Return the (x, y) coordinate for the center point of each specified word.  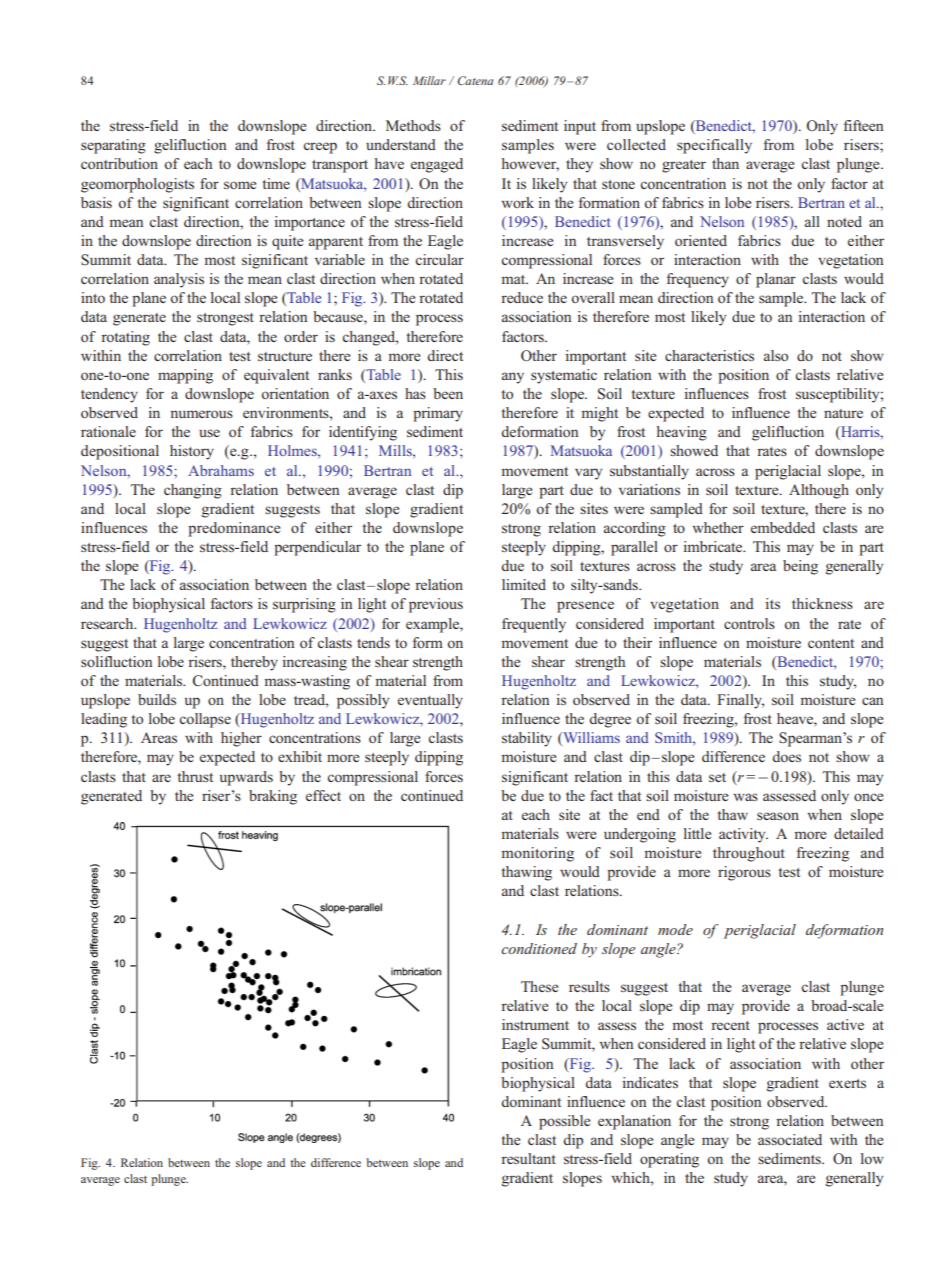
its (773, 603)
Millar (429, 80)
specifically (714, 146)
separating (113, 146)
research (108, 623)
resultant (528, 1158)
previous (436, 605)
